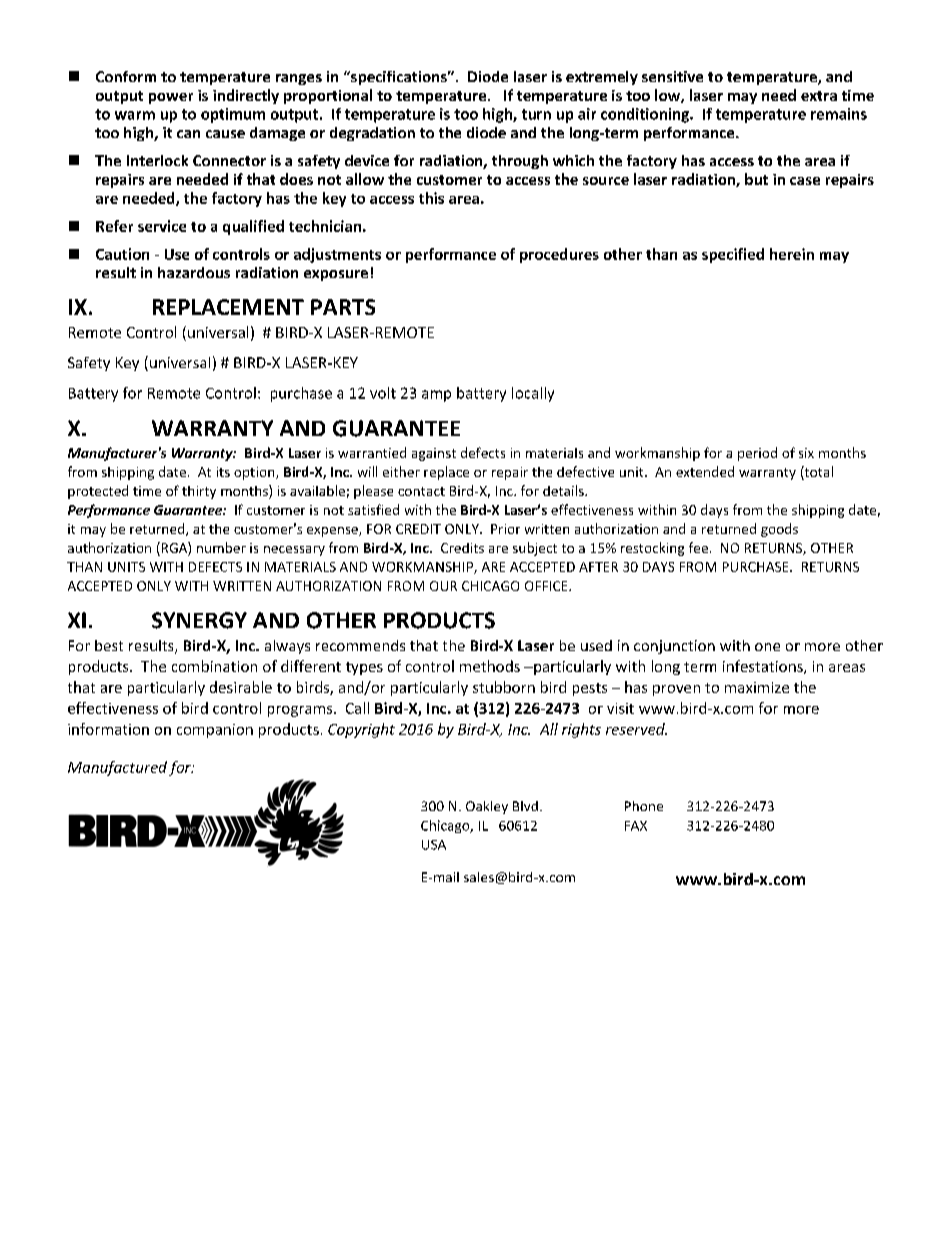 The height and width of the screenshot is (1233, 952). Describe the element at coordinates (372, 134) in the screenshot. I see `degradation` at that location.
